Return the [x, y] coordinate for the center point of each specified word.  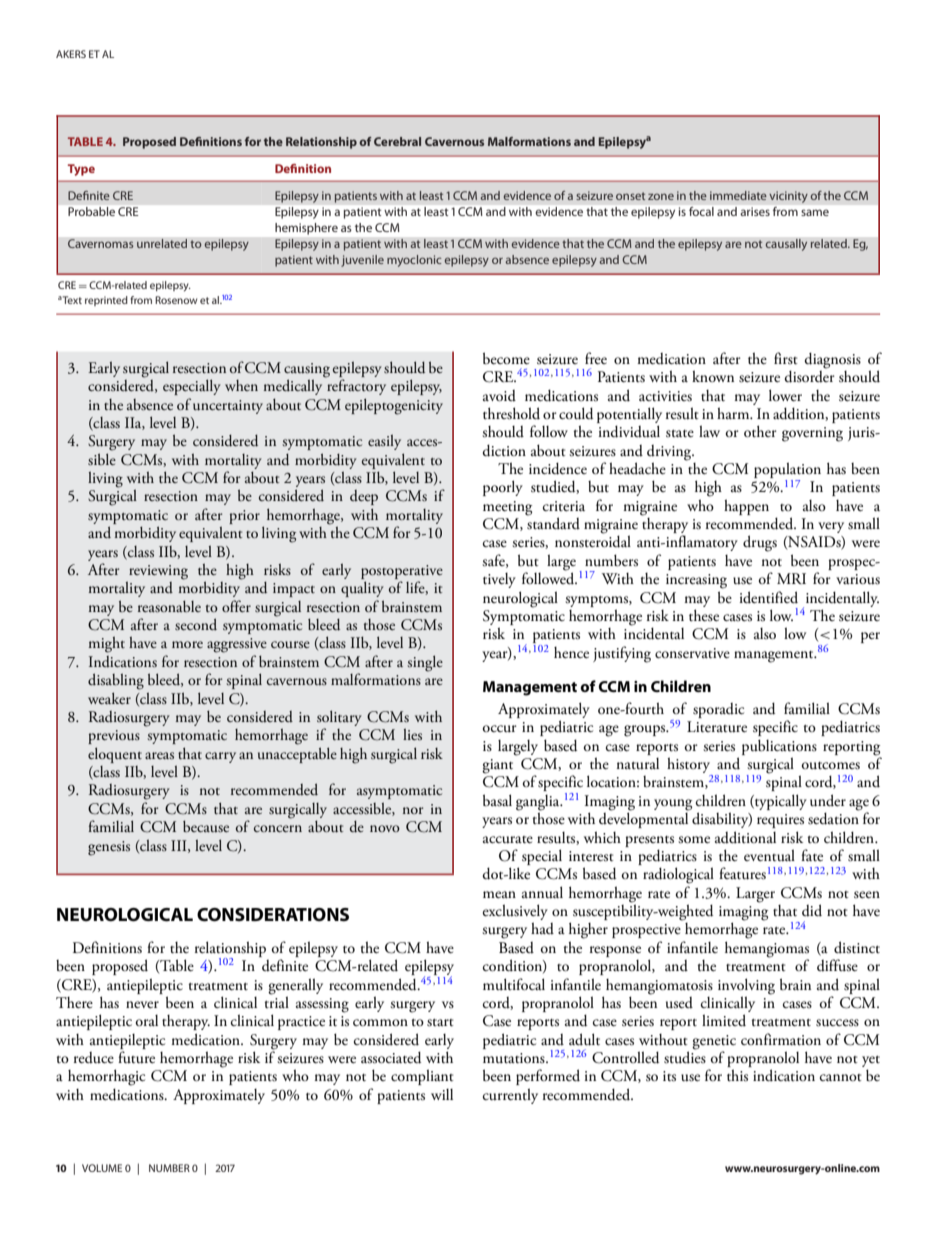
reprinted [106, 301]
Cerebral [397, 141]
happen [746, 507]
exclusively [515, 913]
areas [159, 755]
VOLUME [102, 1168]
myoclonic [414, 261]
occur [500, 728]
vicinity [788, 197]
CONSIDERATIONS [273, 915]
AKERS [71, 54]
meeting [507, 508]
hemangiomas [767, 950]
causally [786, 245]
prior [244, 517]
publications [779, 747]
